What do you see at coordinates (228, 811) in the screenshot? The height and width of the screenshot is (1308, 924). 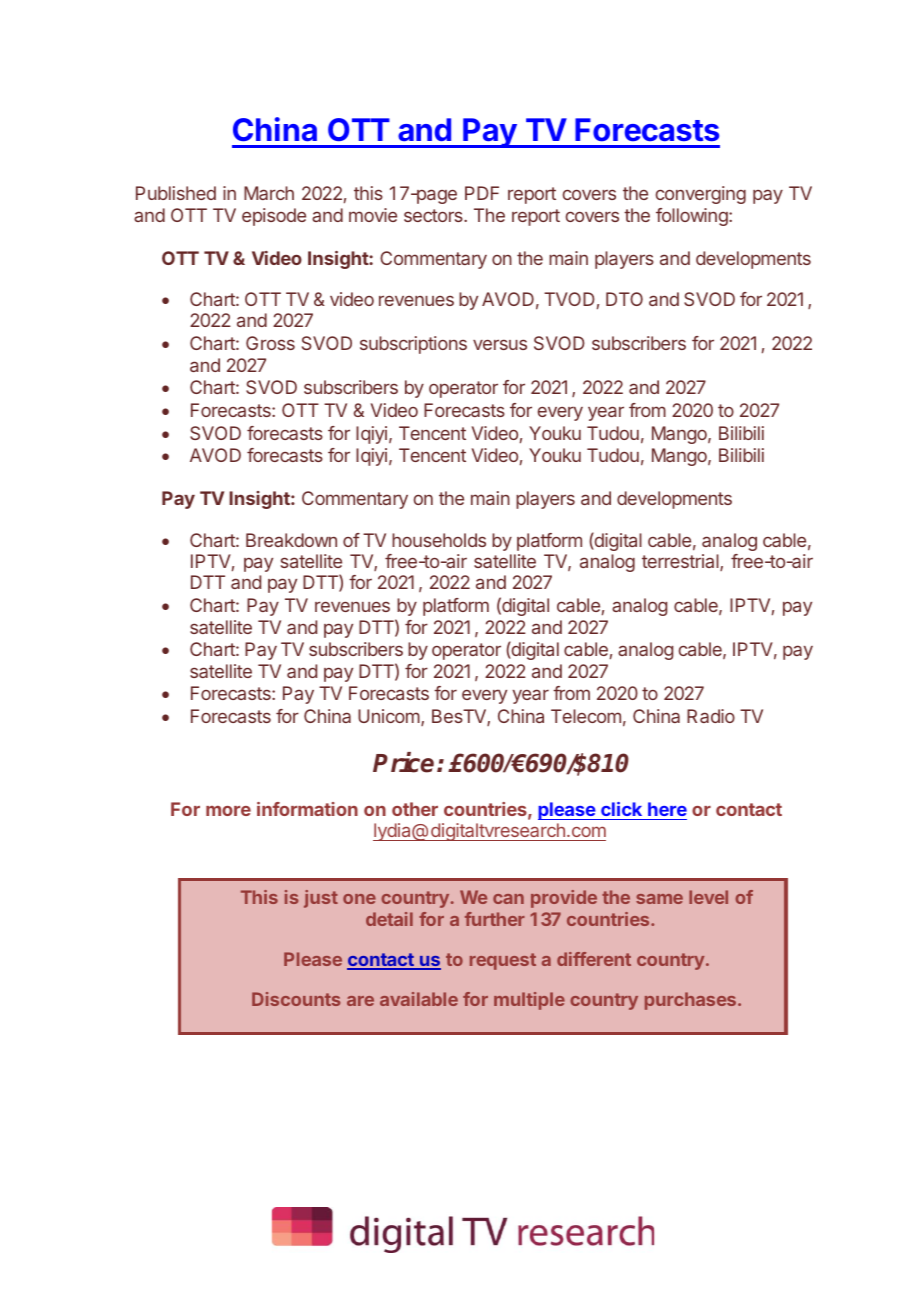 I see `more` at bounding box center [228, 811].
